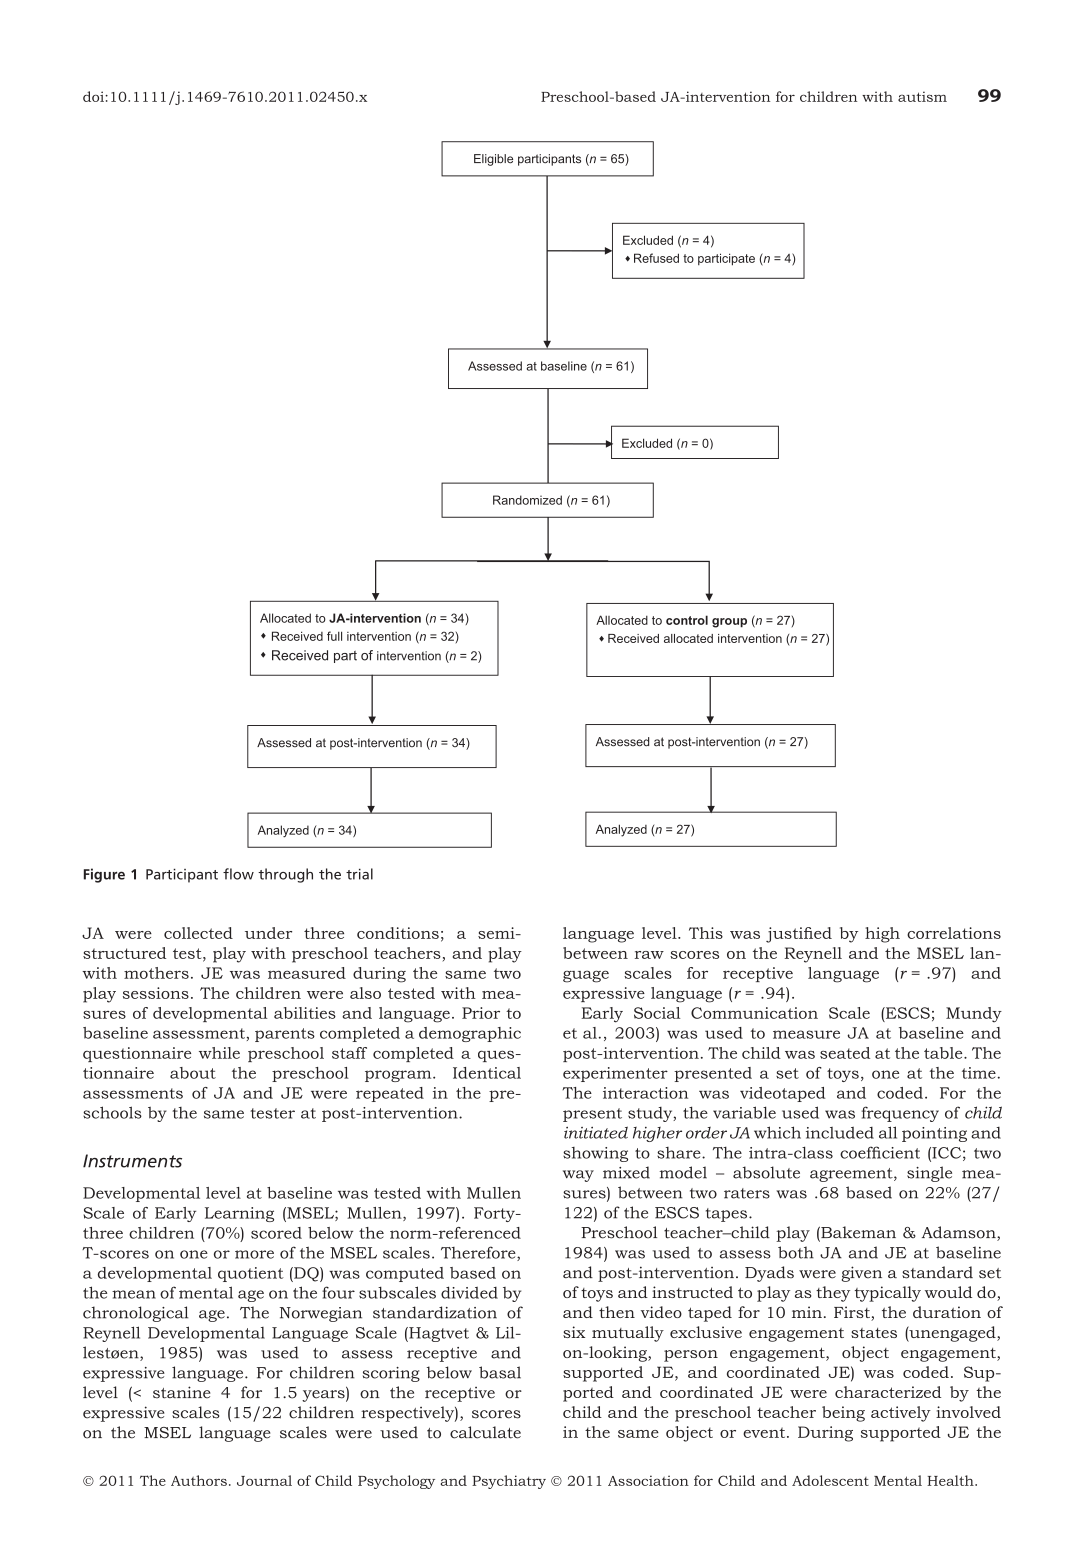 The image size is (1084, 1549). What do you see at coordinates (493, 160) in the screenshot?
I see `Eligible` at bounding box center [493, 160].
